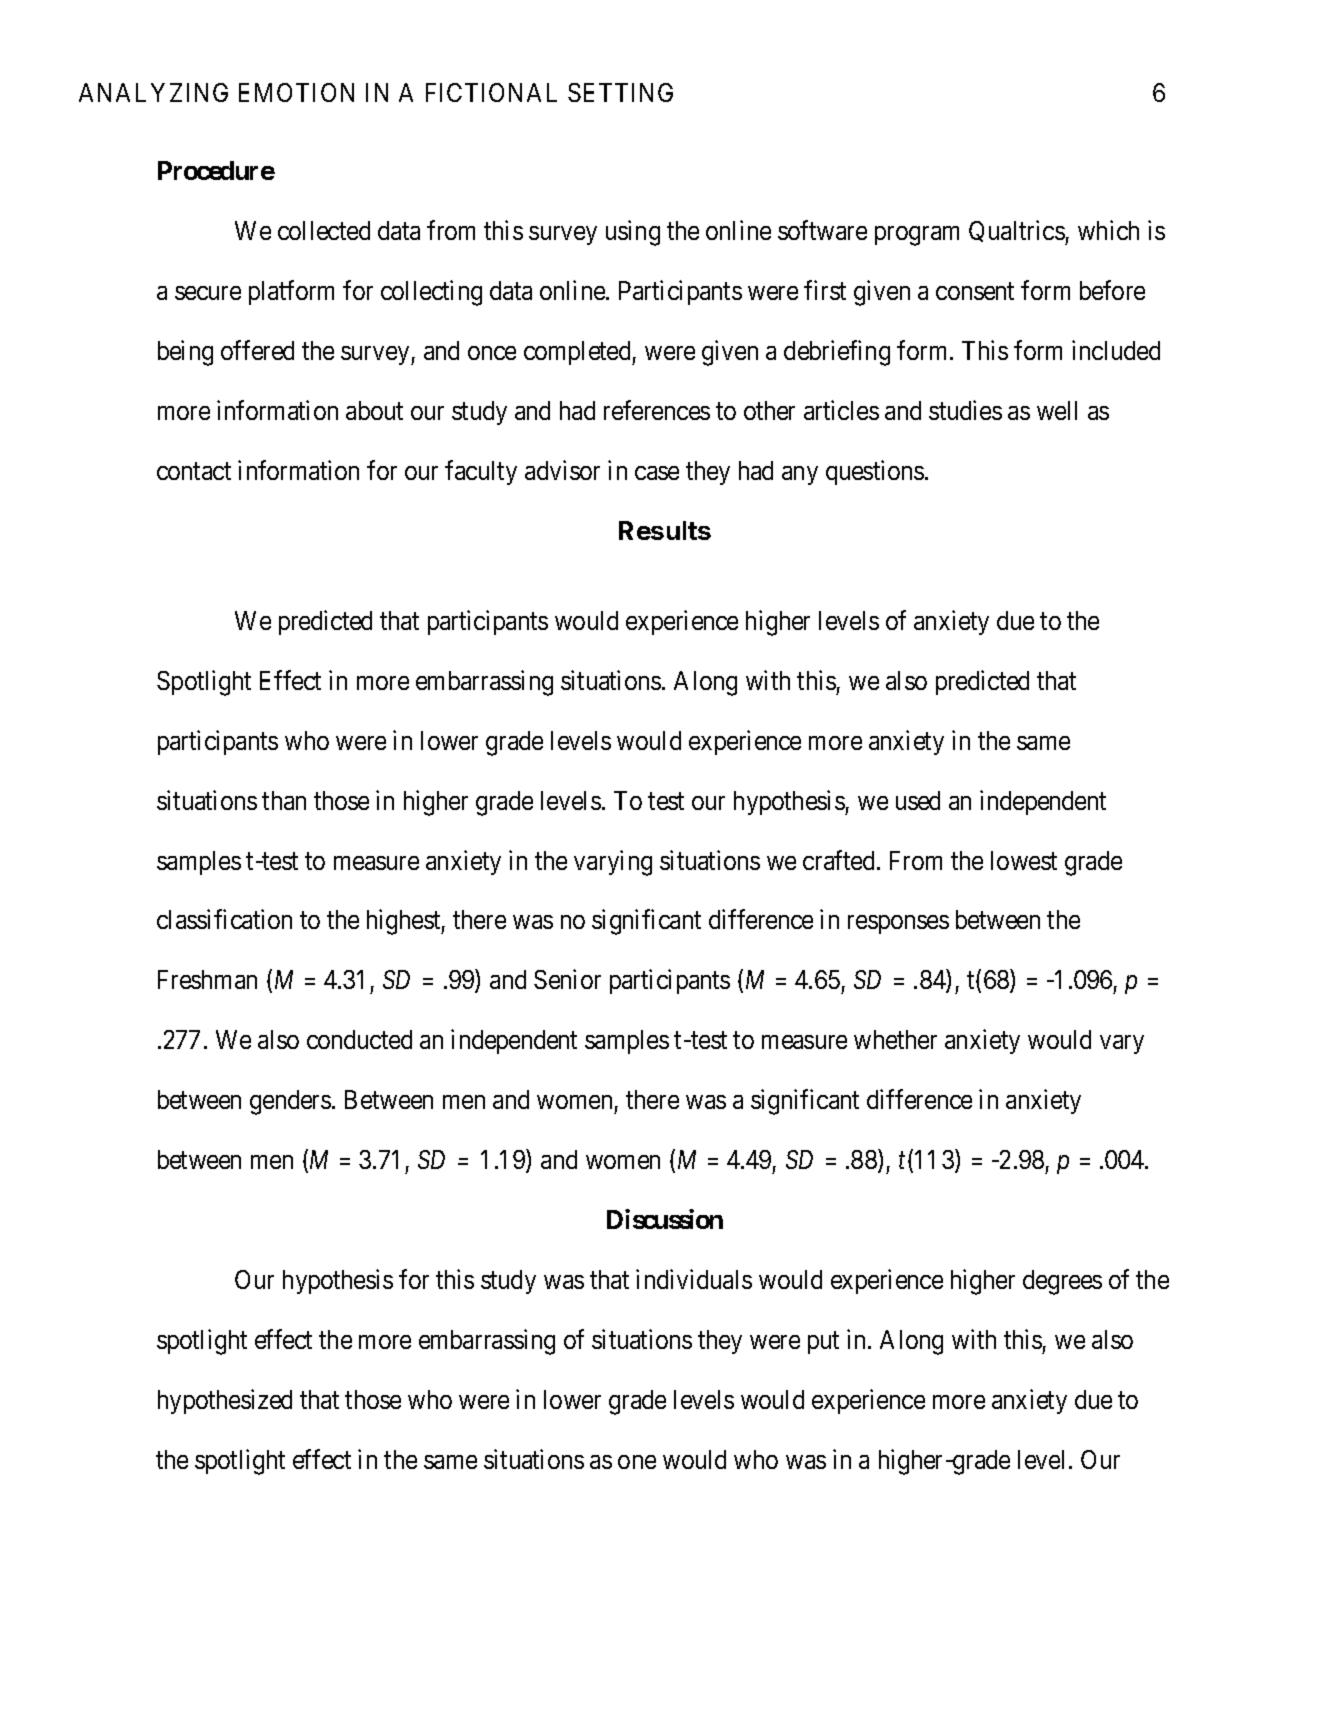 This document has height=1720, width=1329. Describe the element at coordinates (296, 92) in the document. I see `EMOTION` at that location.
